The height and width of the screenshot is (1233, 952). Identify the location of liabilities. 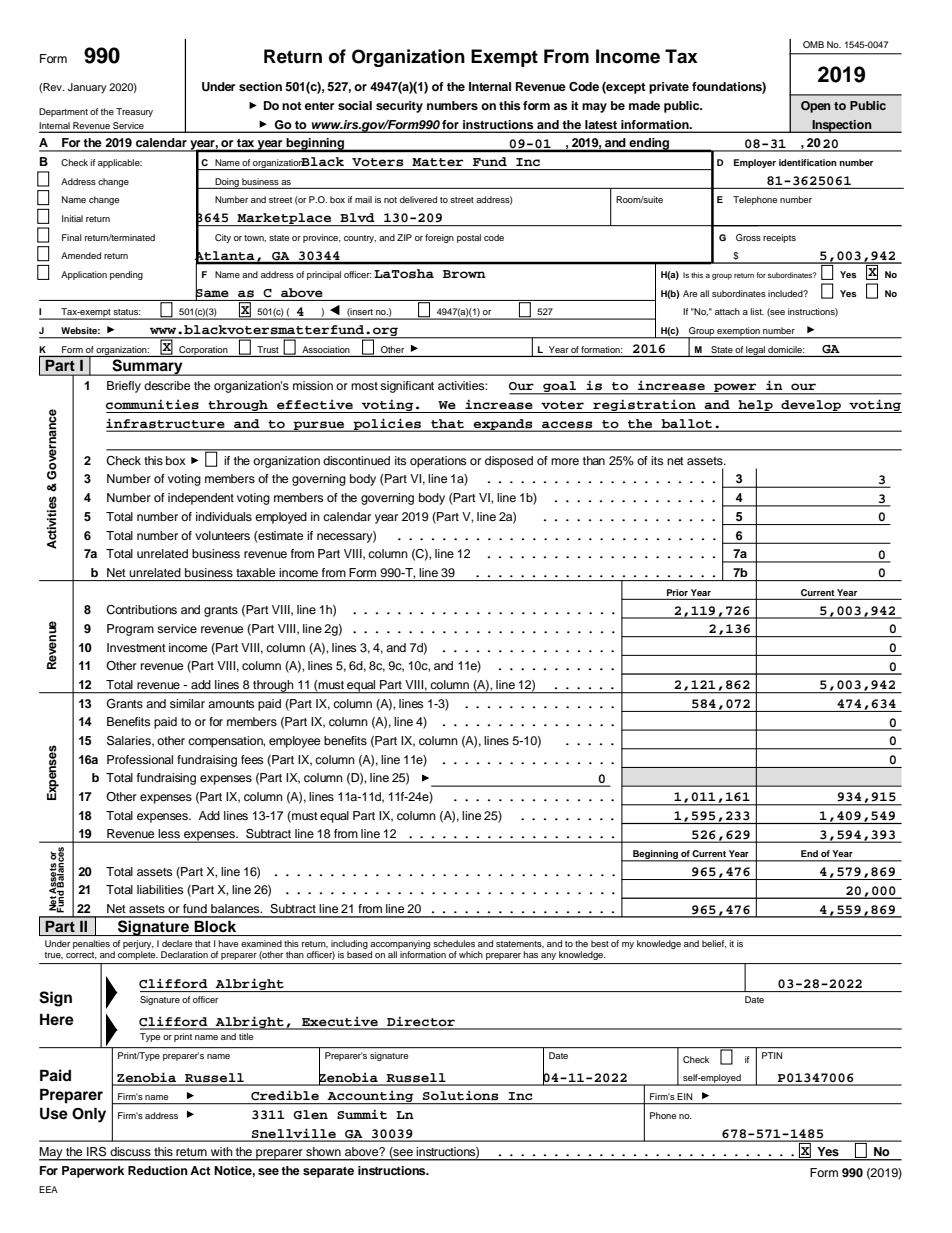
(160, 889).
